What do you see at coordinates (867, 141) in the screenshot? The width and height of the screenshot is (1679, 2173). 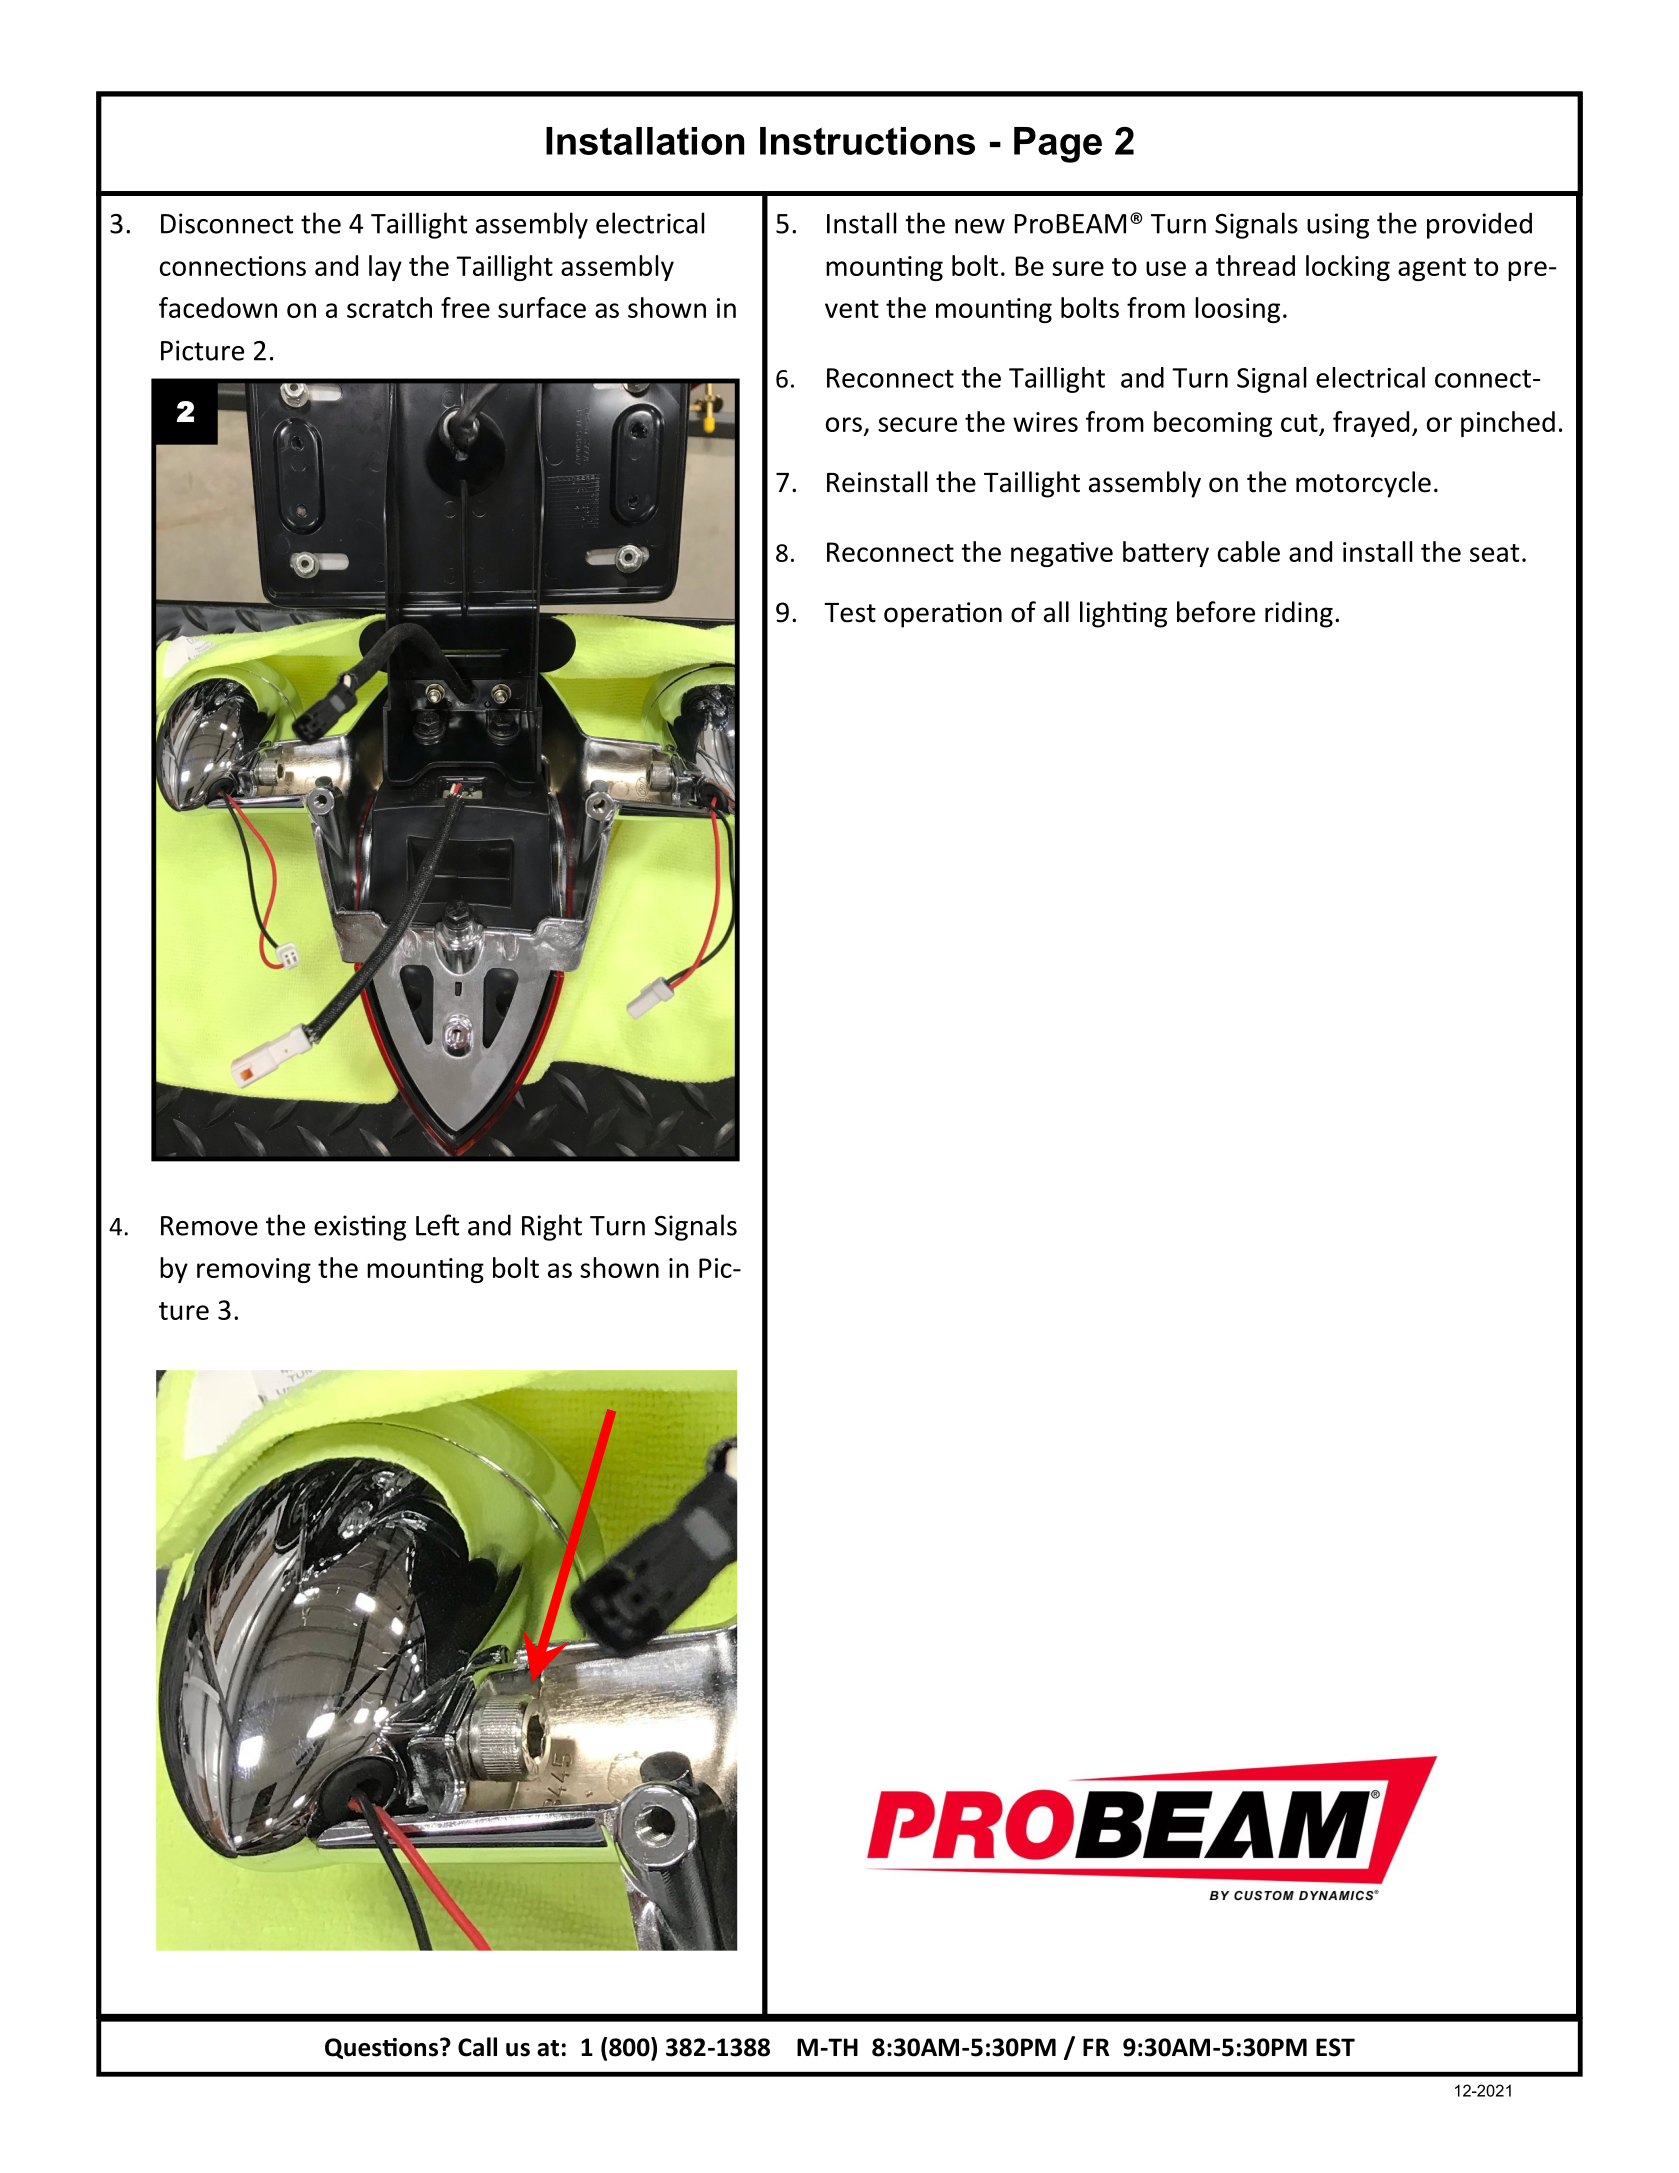 I see `Instructions` at bounding box center [867, 141].
